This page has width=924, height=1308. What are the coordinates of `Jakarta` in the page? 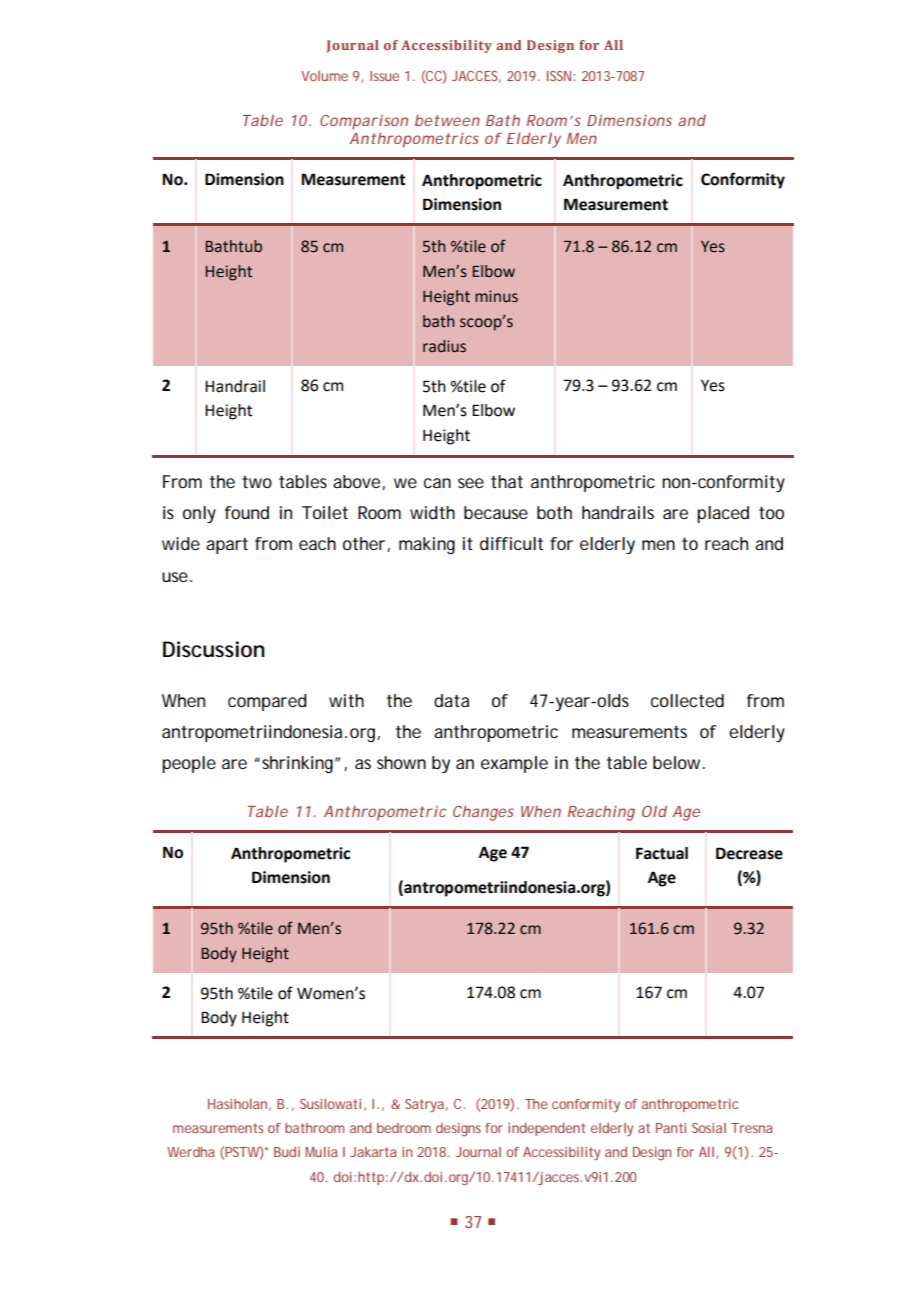 It's located at (373, 1152).
